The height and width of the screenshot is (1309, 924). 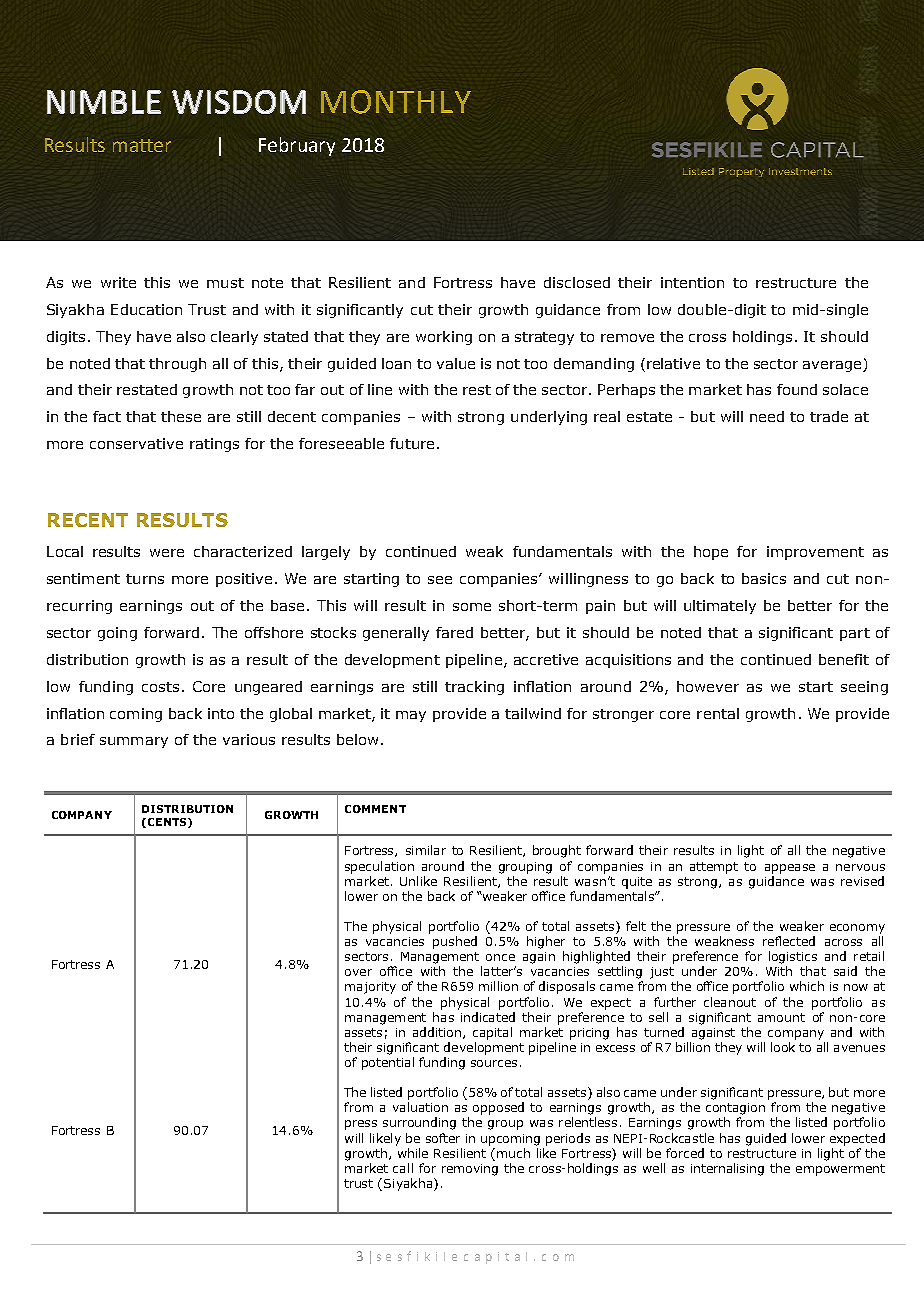 I want to click on intention, so click(x=692, y=282).
